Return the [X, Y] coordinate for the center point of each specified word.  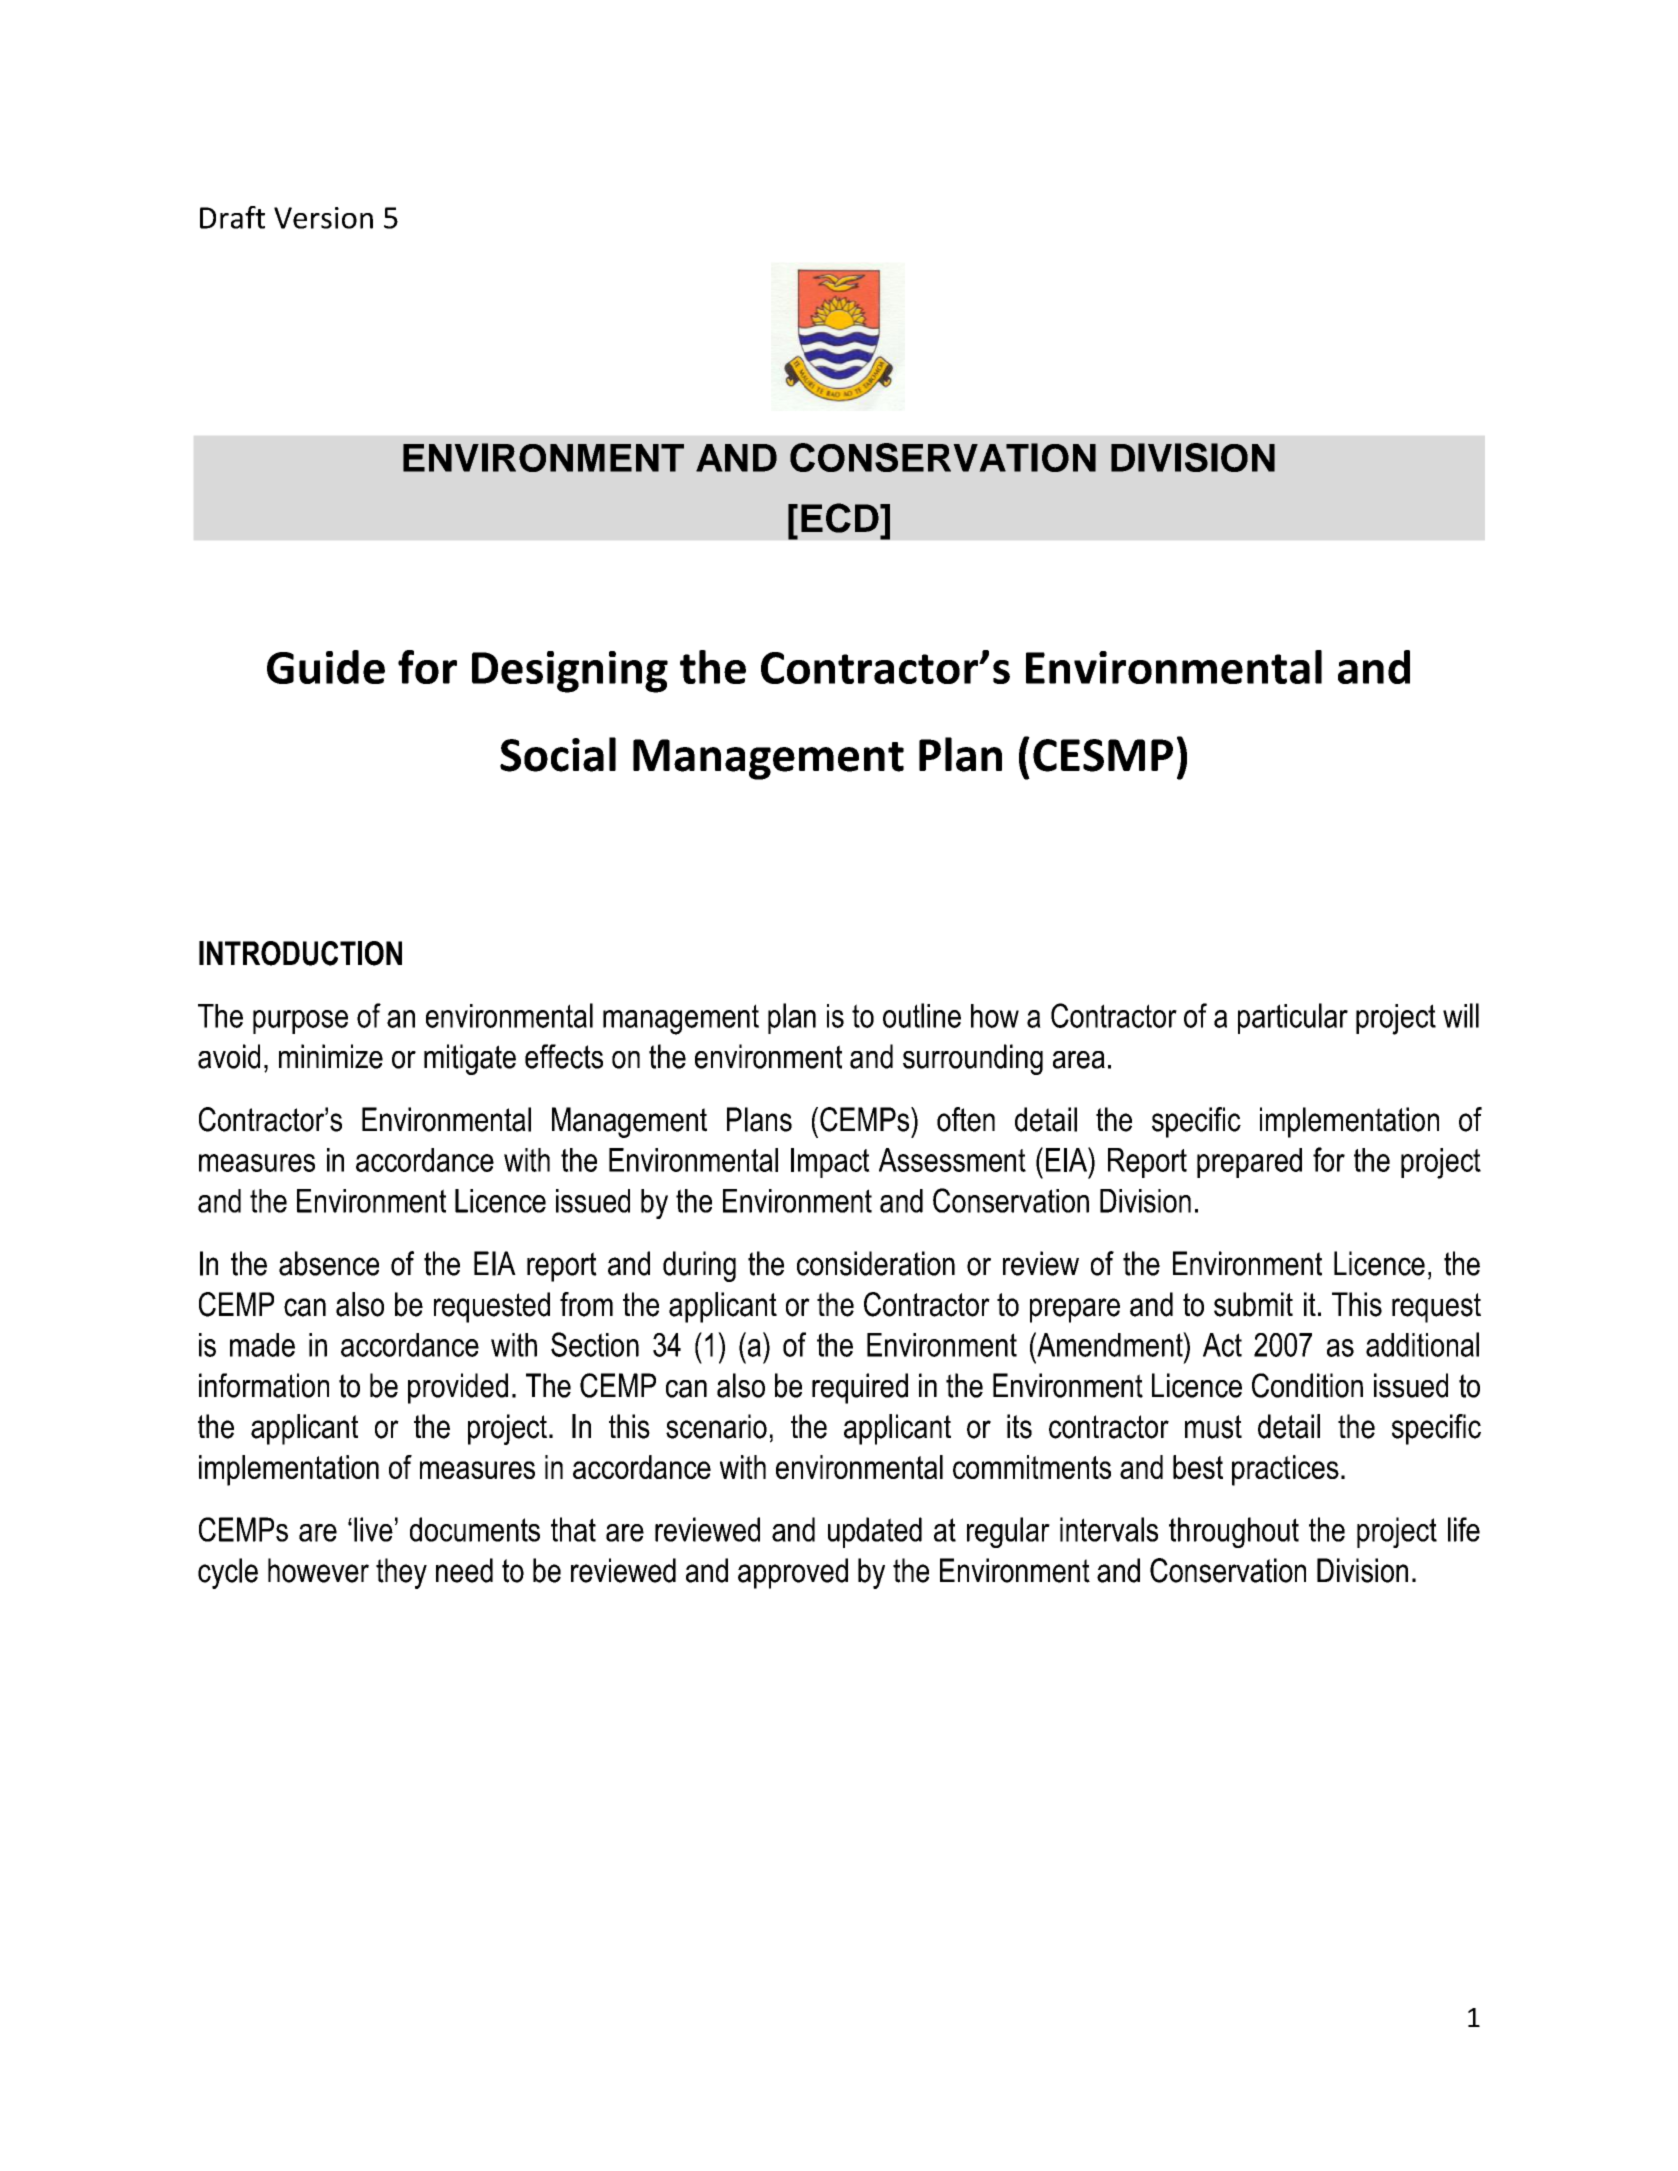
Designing [570, 672]
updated [875, 1532]
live [373, 1529]
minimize [331, 1056]
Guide [326, 667]
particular [1293, 1018]
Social [558, 754]
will [1461, 1015]
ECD [841, 518]
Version [323, 218]
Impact [830, 1163]
